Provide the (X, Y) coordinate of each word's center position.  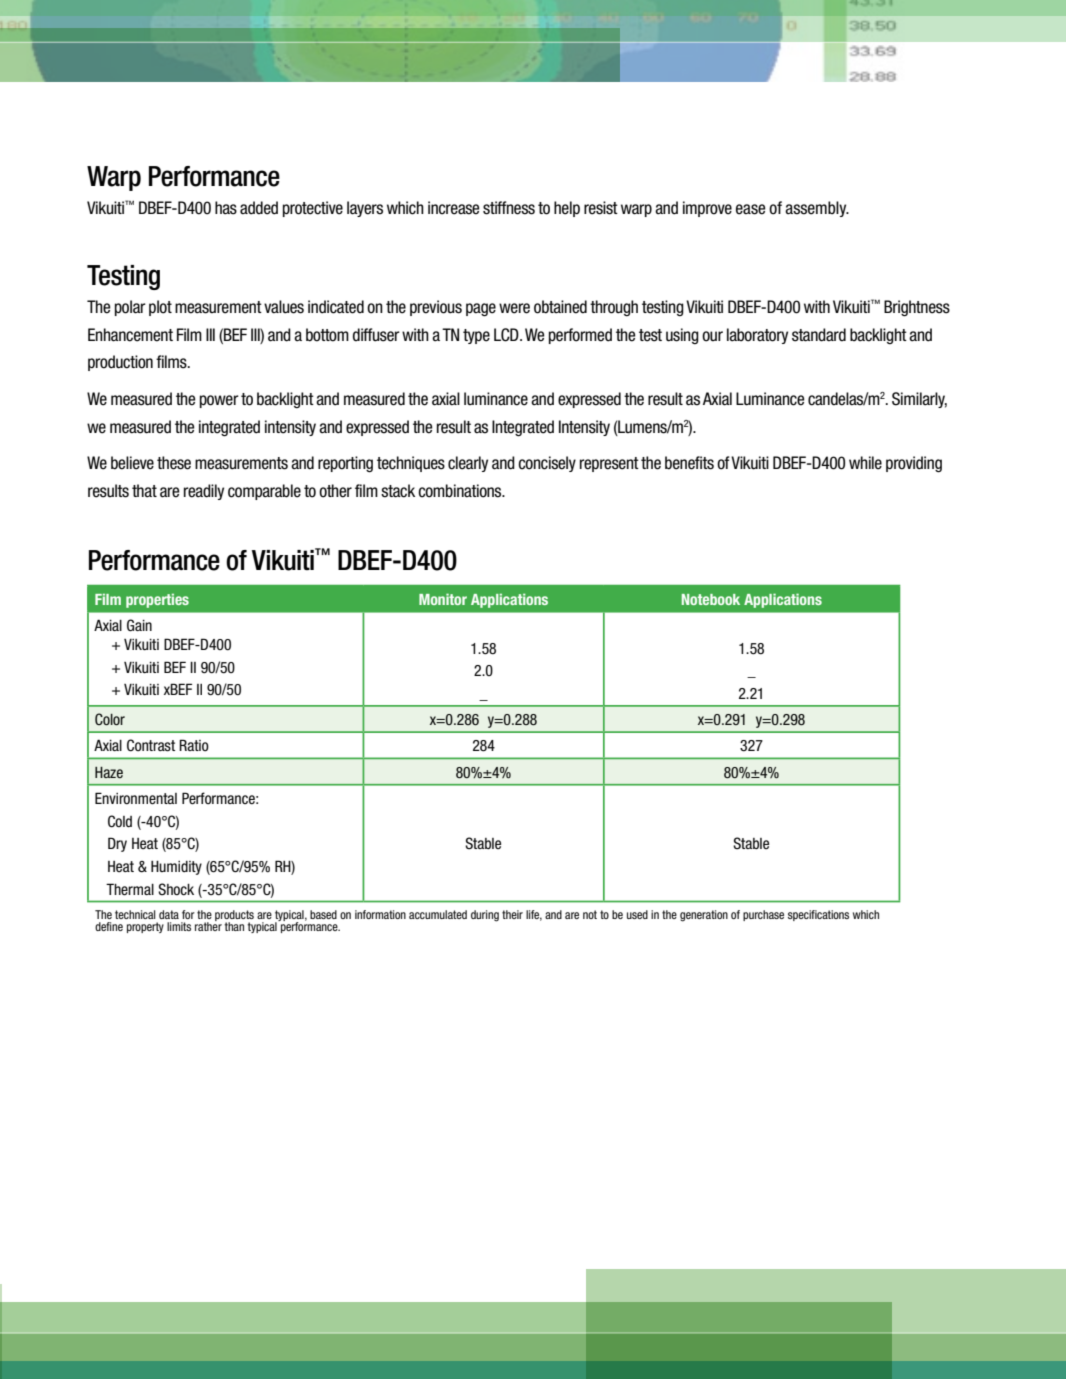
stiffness (509, 208)
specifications (818, 915)
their (512, 914)
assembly (817, 209)
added (259, 208)
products (234, 916)
